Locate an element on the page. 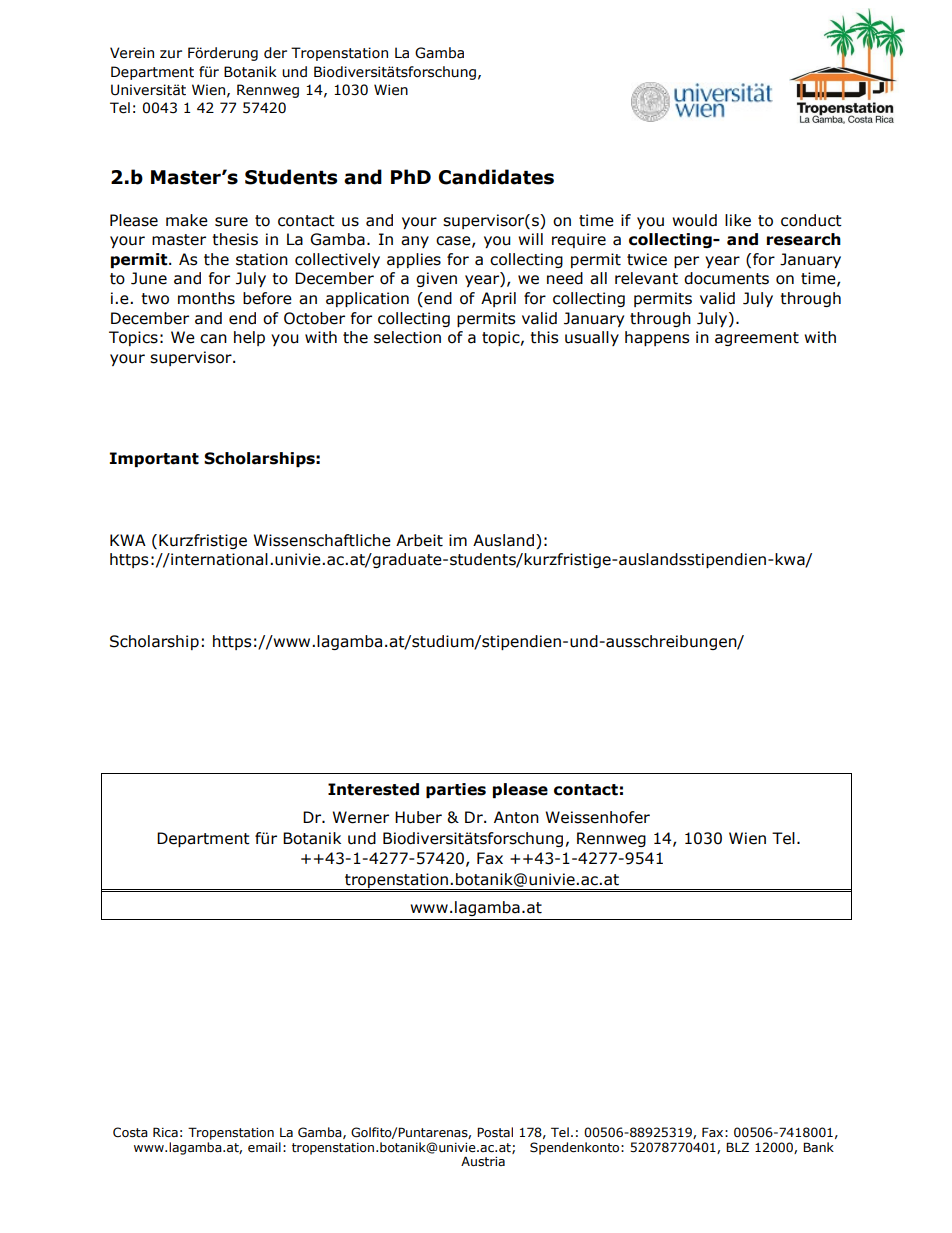 The width and height of the document is (952, 1233). like is located at coordinates (738, 220).
